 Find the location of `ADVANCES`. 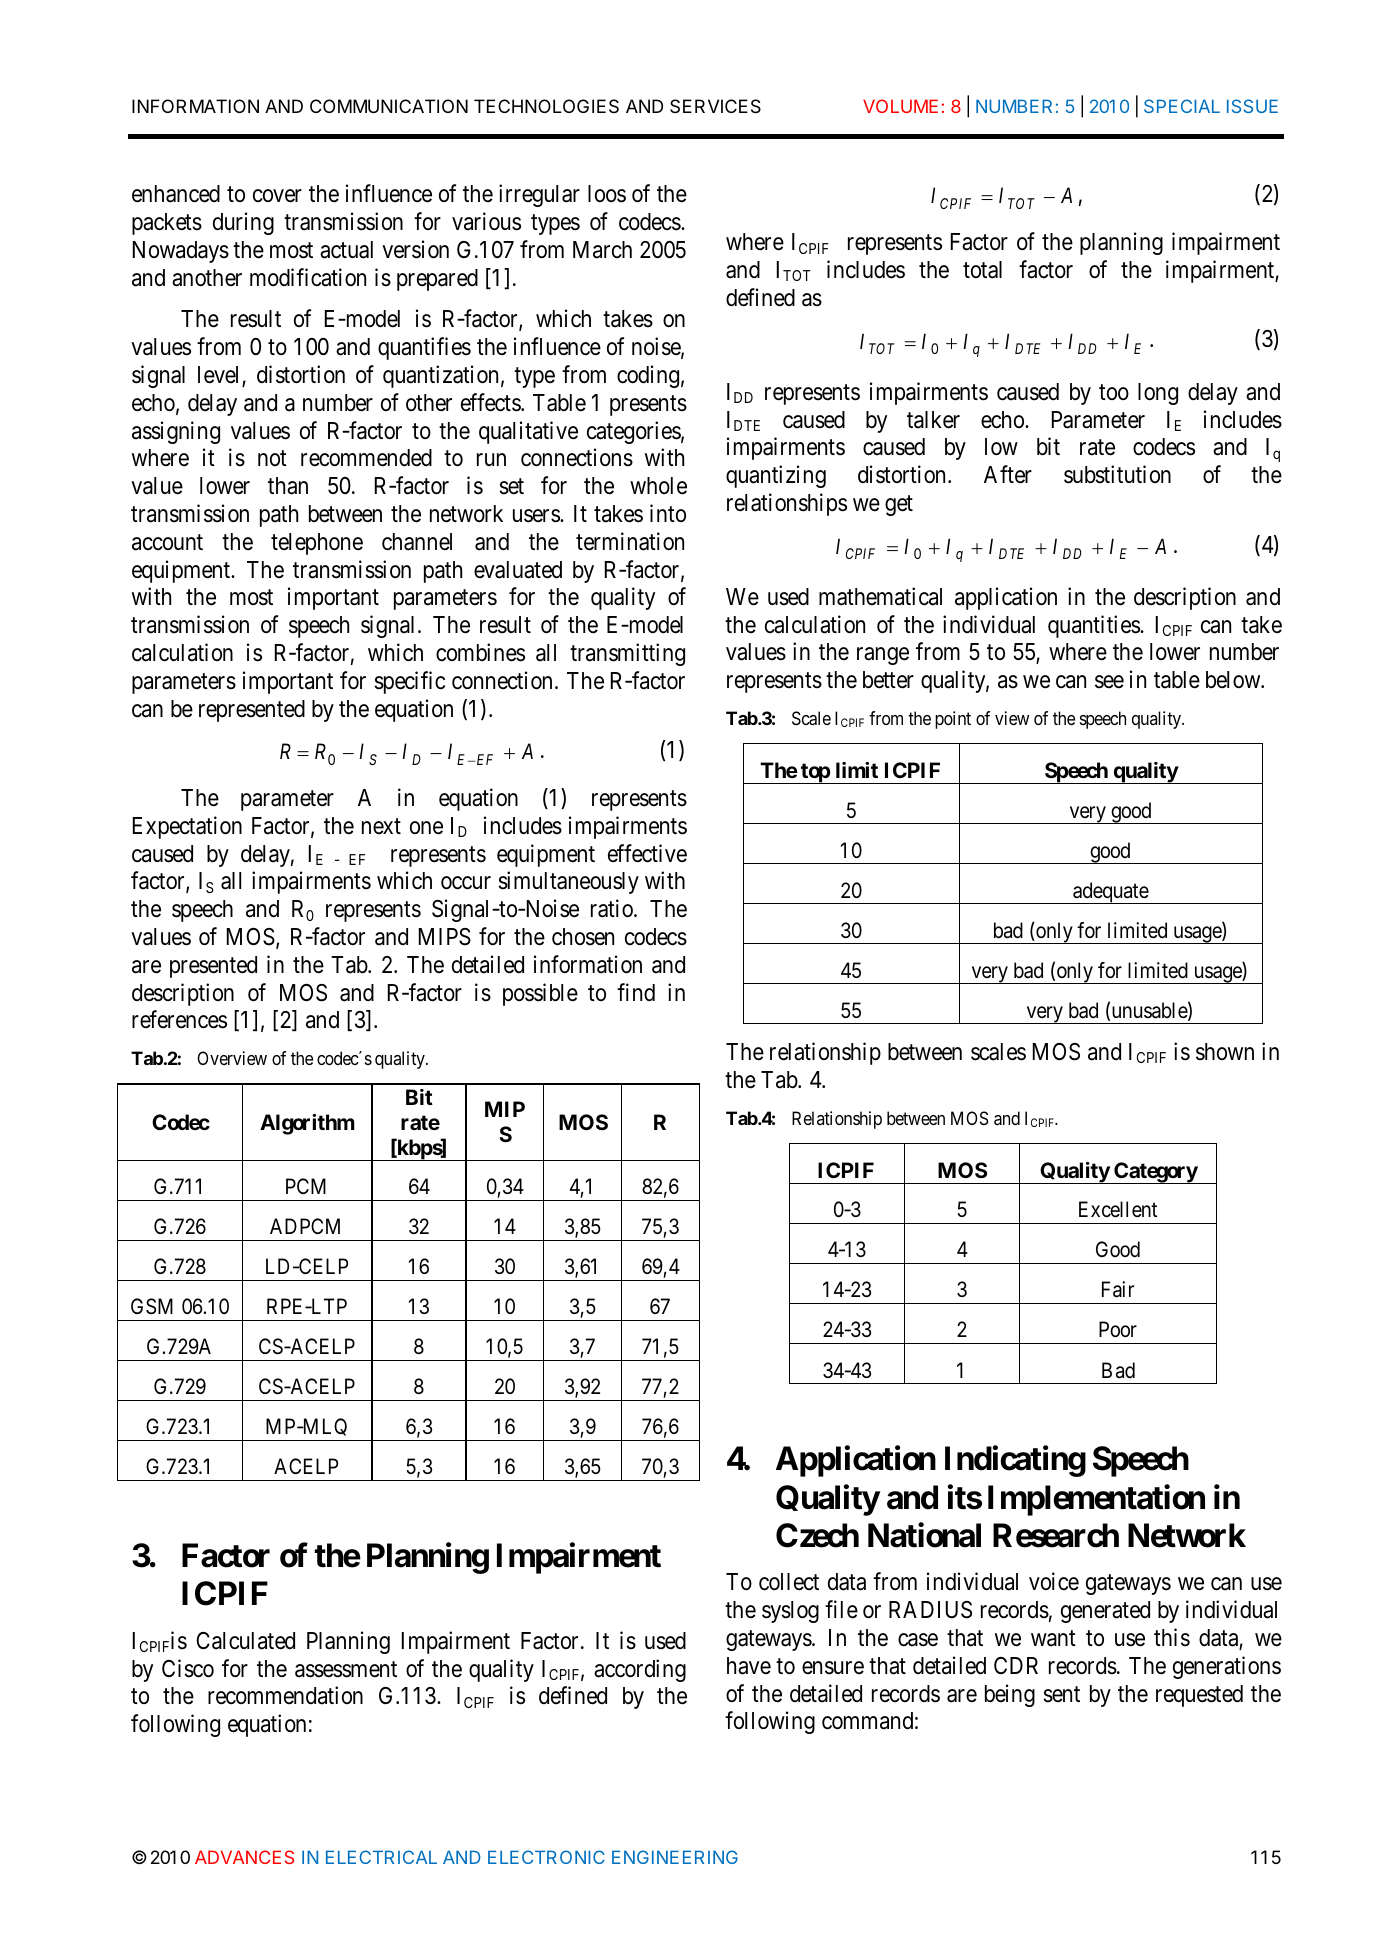

ADVANCES is located at coordinates (244, 1857).
